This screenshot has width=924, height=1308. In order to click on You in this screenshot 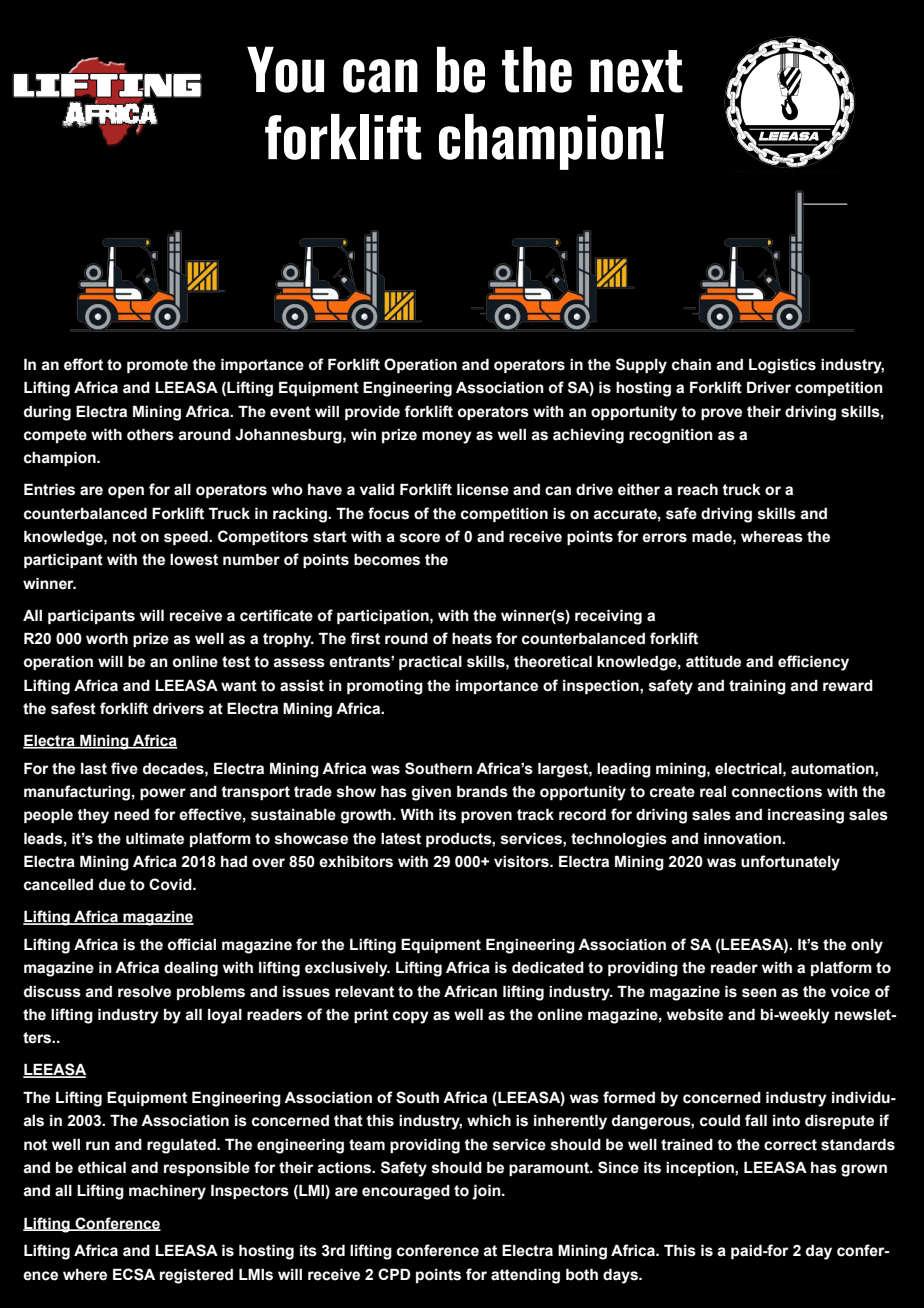, I will do `click(285, 69)`.
